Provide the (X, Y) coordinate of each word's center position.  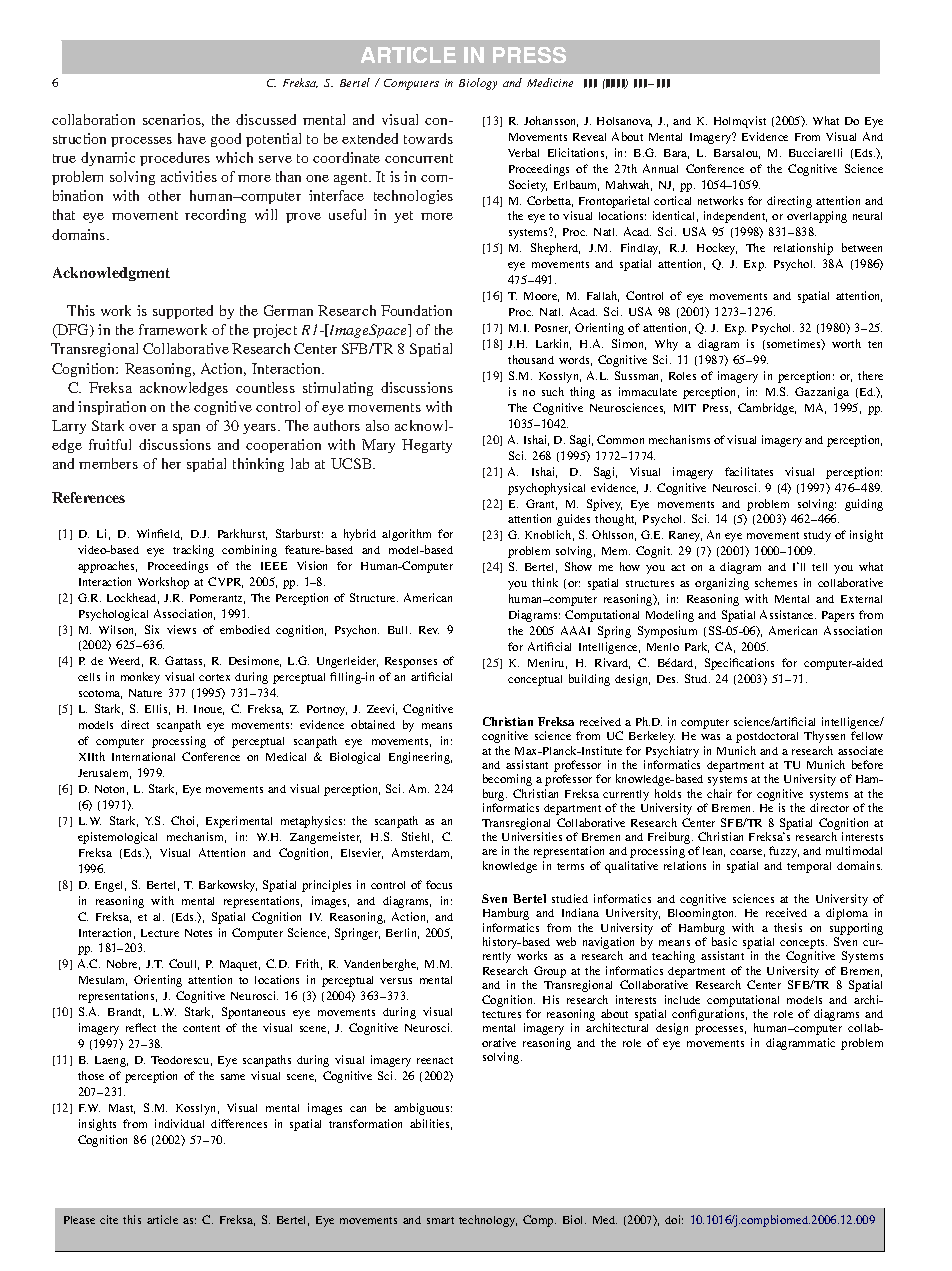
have (192, 138)
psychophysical (546, 489)
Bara (676, 154)
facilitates (749, 471)
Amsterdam (422, 853)
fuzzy (784, 852)
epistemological (117, 838)
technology (488, 1221)
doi (674, 1219)
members (108, 463)
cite (109, 1219)
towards (428, 138)
